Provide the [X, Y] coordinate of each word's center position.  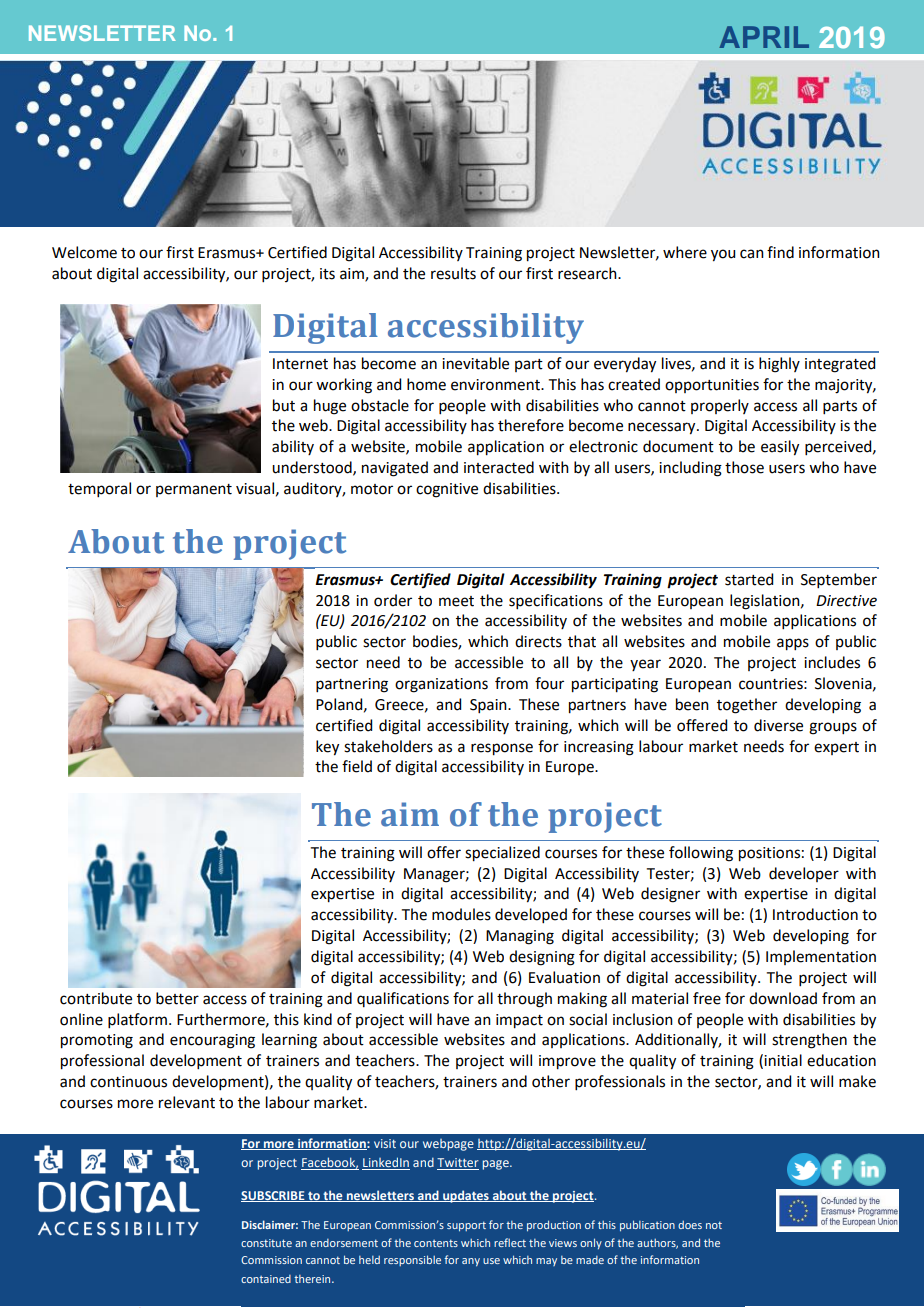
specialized [502, 854]
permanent [194, 490]
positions [769, 854]
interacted [499, 467]
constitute [266, 1243]
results [453, 273]
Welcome [84, 252]
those [744, 467]
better [177, 998]
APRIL [764, 37]
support [466, 1226]
